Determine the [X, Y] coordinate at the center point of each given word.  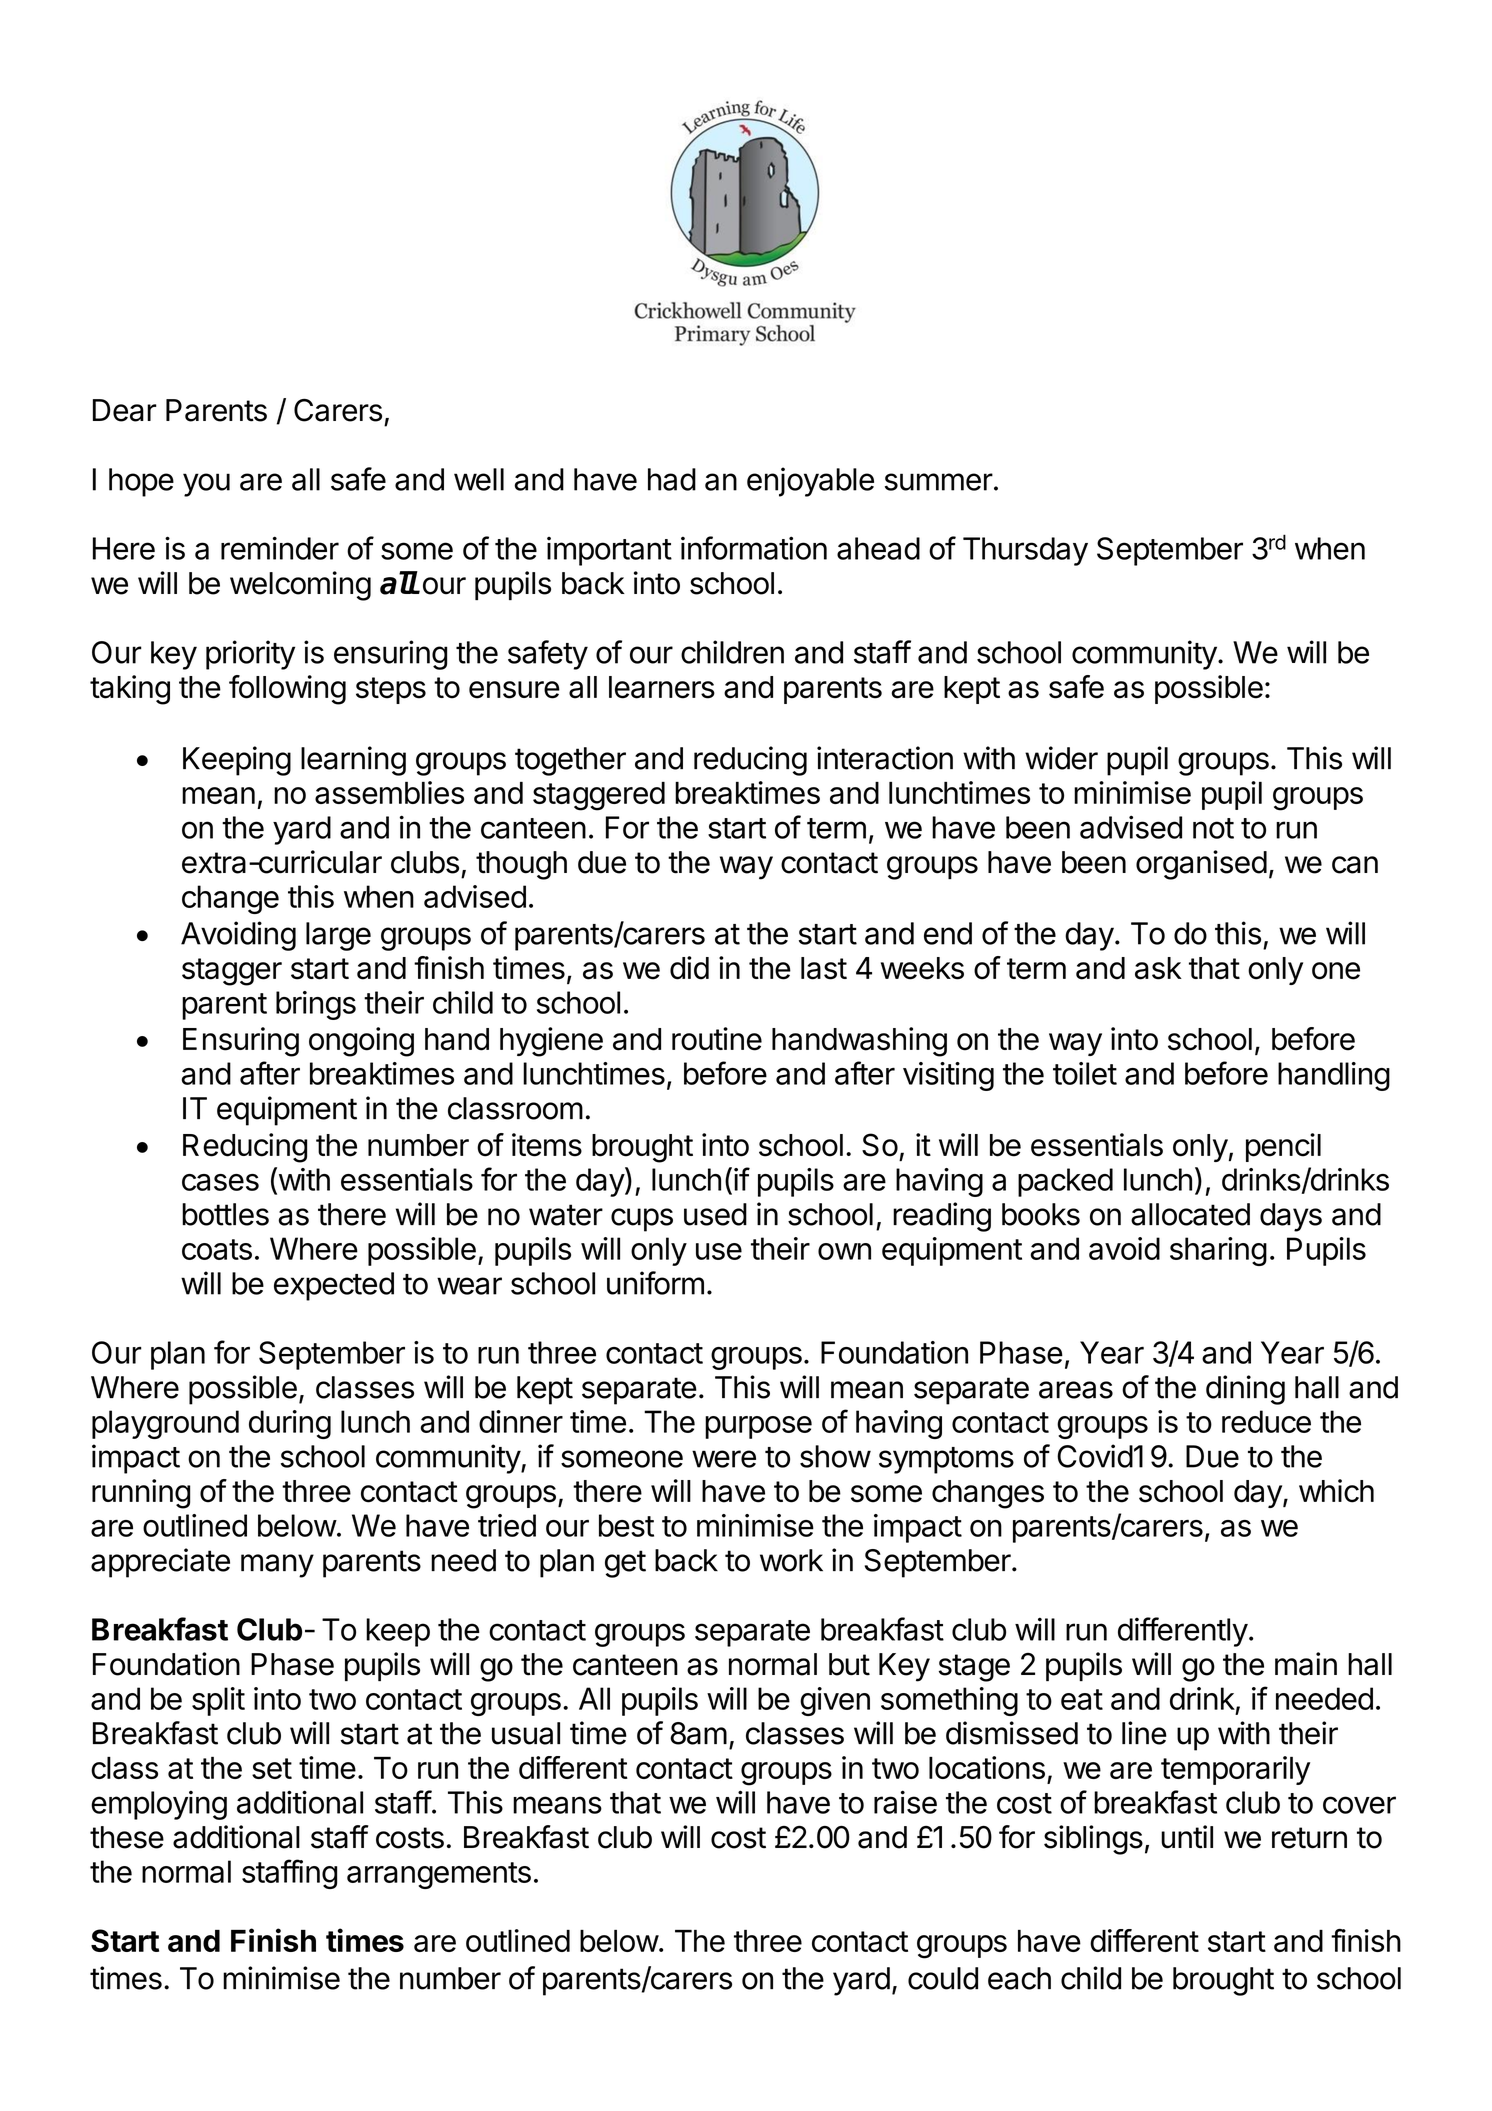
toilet [1085, 1073]
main [1306, 1664]
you [206, 485]
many [277, 1566]
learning [353, 761]
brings [316, 1005]
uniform [655, 1283]
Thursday [1025, 551]
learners [662, 687]
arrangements [439, 1875]
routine [717, 1039]
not [1213, 828]
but [849, 1664]
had [672, 479]
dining [1245, 1390]
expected [334, 1286]
